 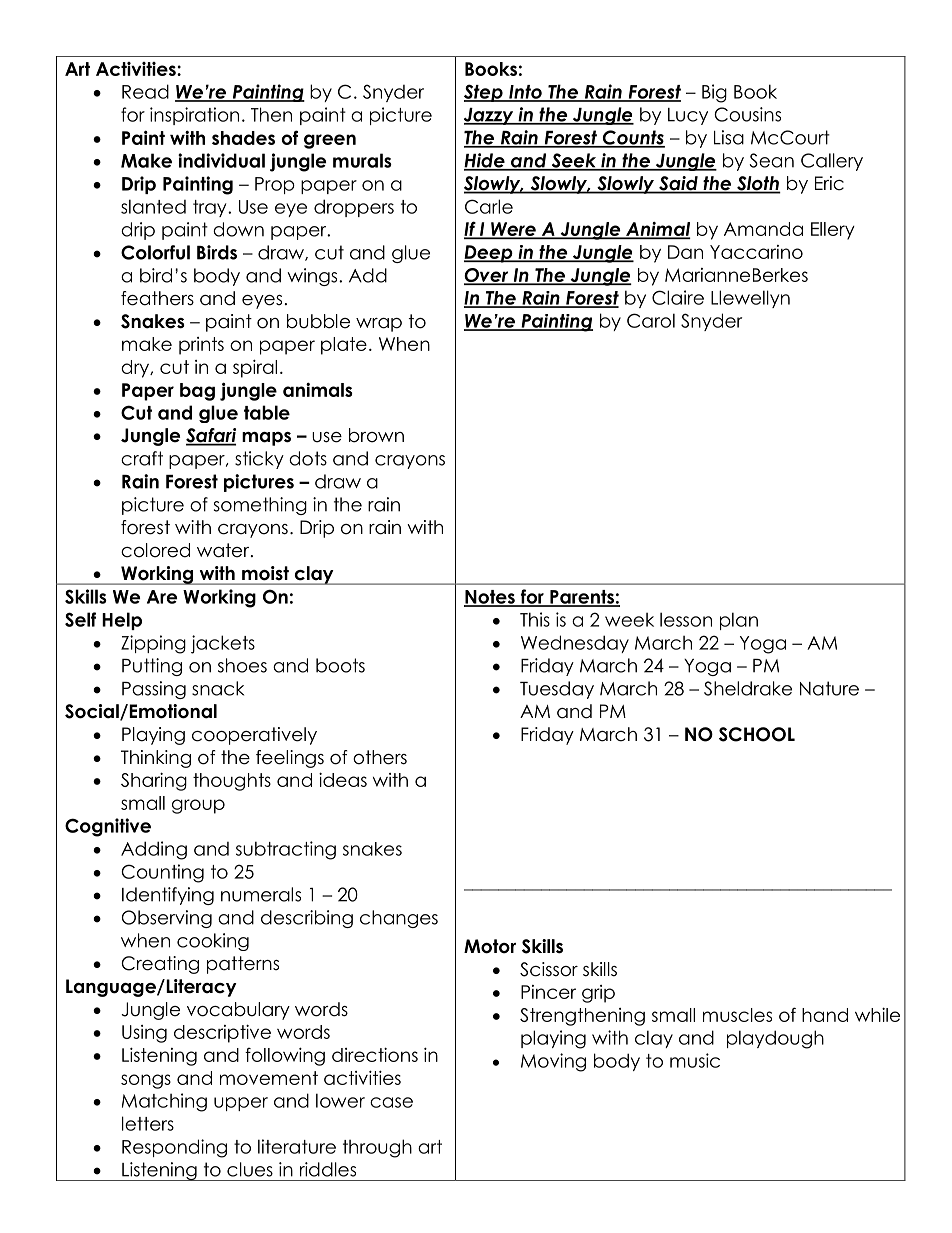 I want to click on Responding, so click(x=174, y=1148).
